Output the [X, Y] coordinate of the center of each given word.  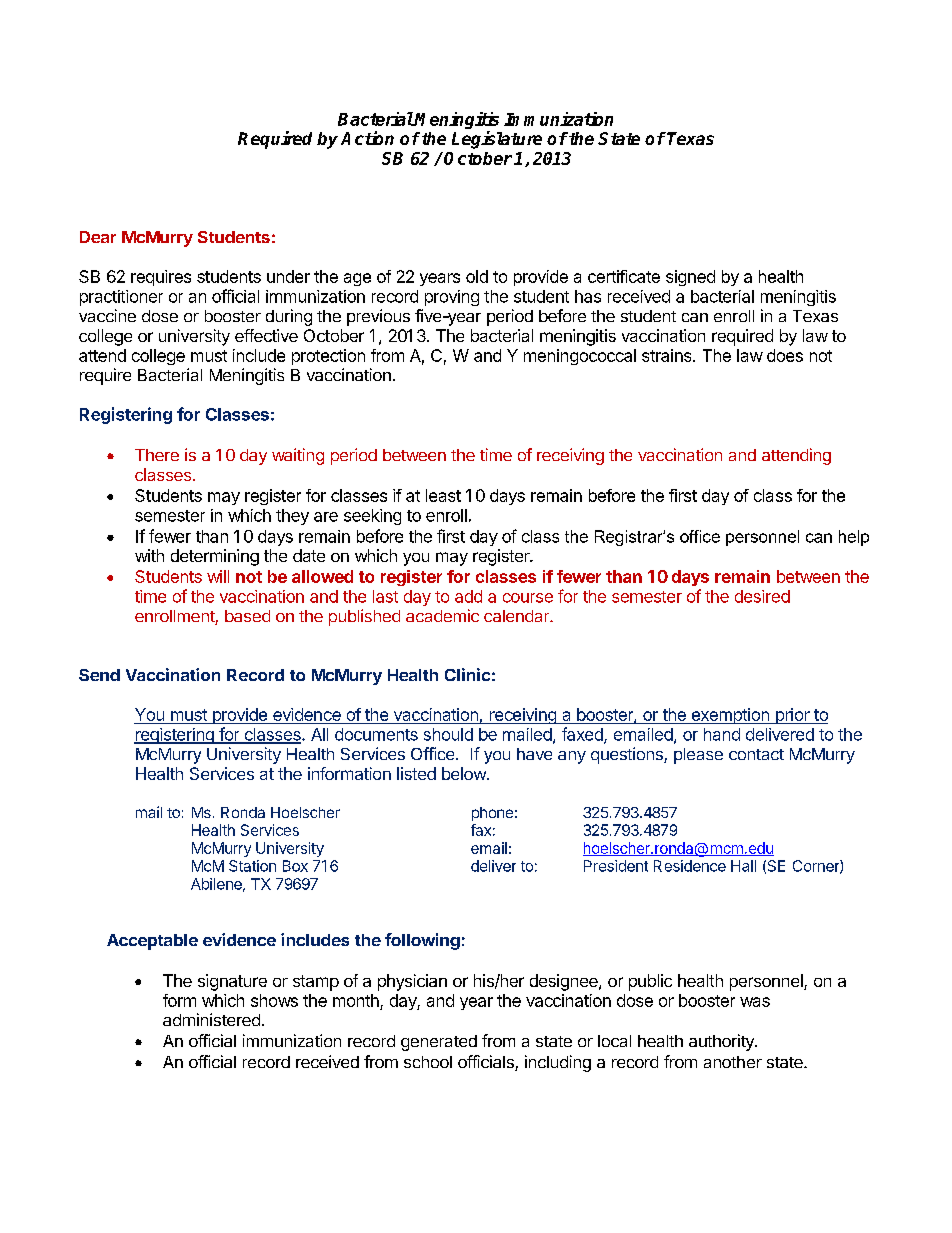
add [468, 596]
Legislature [497, 140]
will [218, 576]
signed [690, 278]
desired [762, 596]
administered [211, 1019]
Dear [98, 237]
